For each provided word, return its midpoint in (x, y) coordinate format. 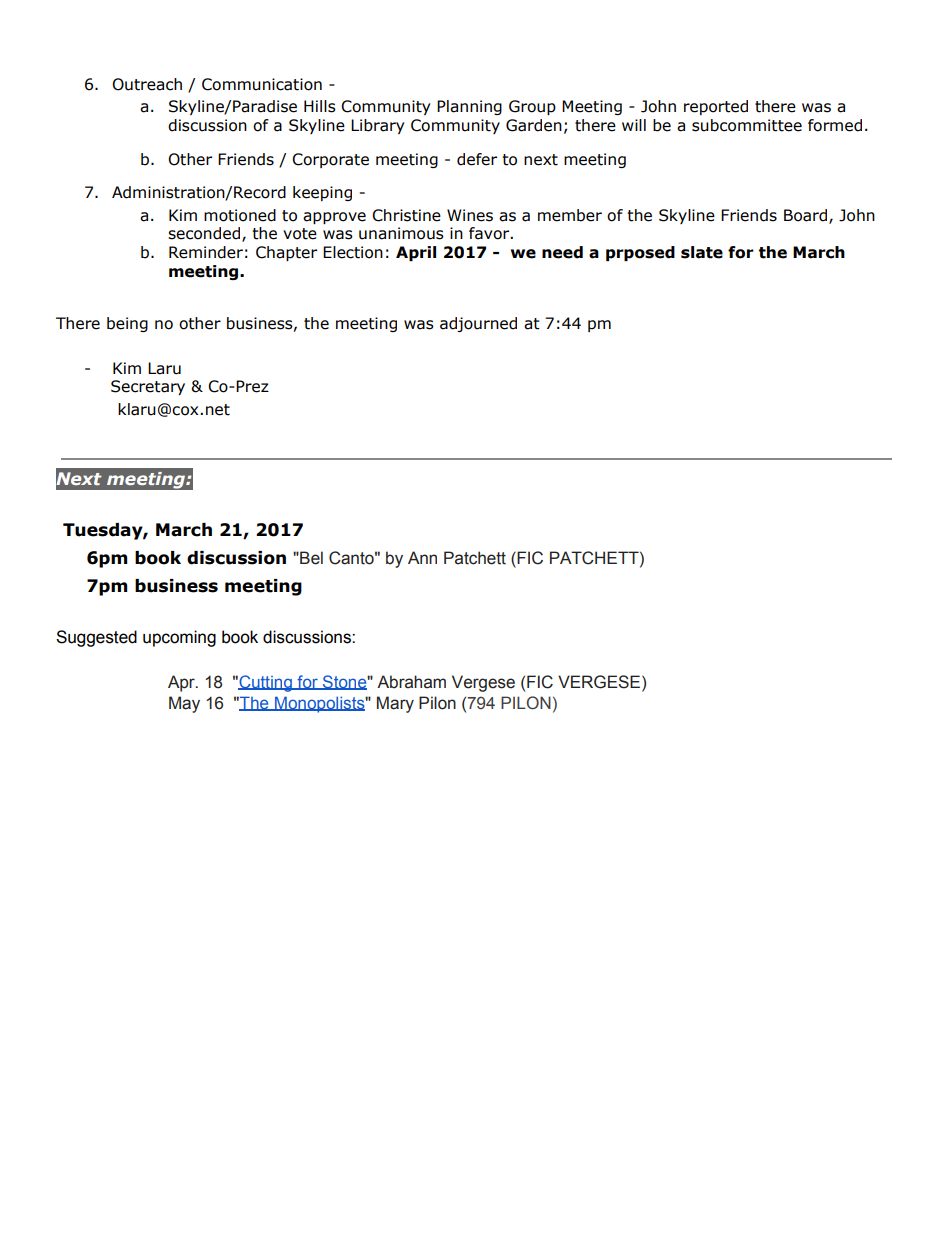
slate (702, 252)
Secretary (148, 387)
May (184, 704)
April (416, 253)
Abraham (411, 682)
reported (716, 107)
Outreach (147, 84)
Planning (469, 107)
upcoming (179, 638)
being (127, 324)
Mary (395, 704)
